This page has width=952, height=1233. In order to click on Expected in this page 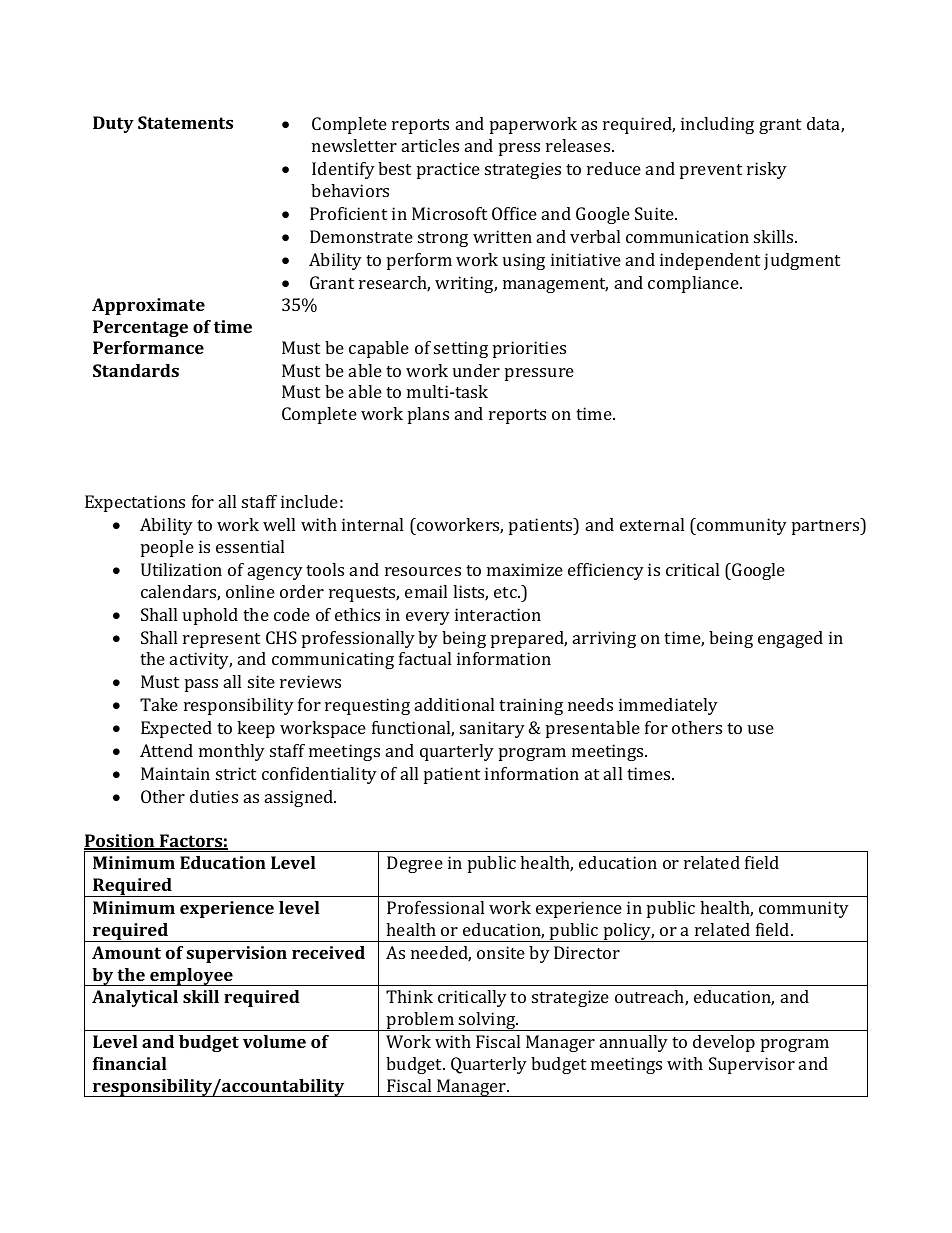, I will do `click(176, 729)`.
